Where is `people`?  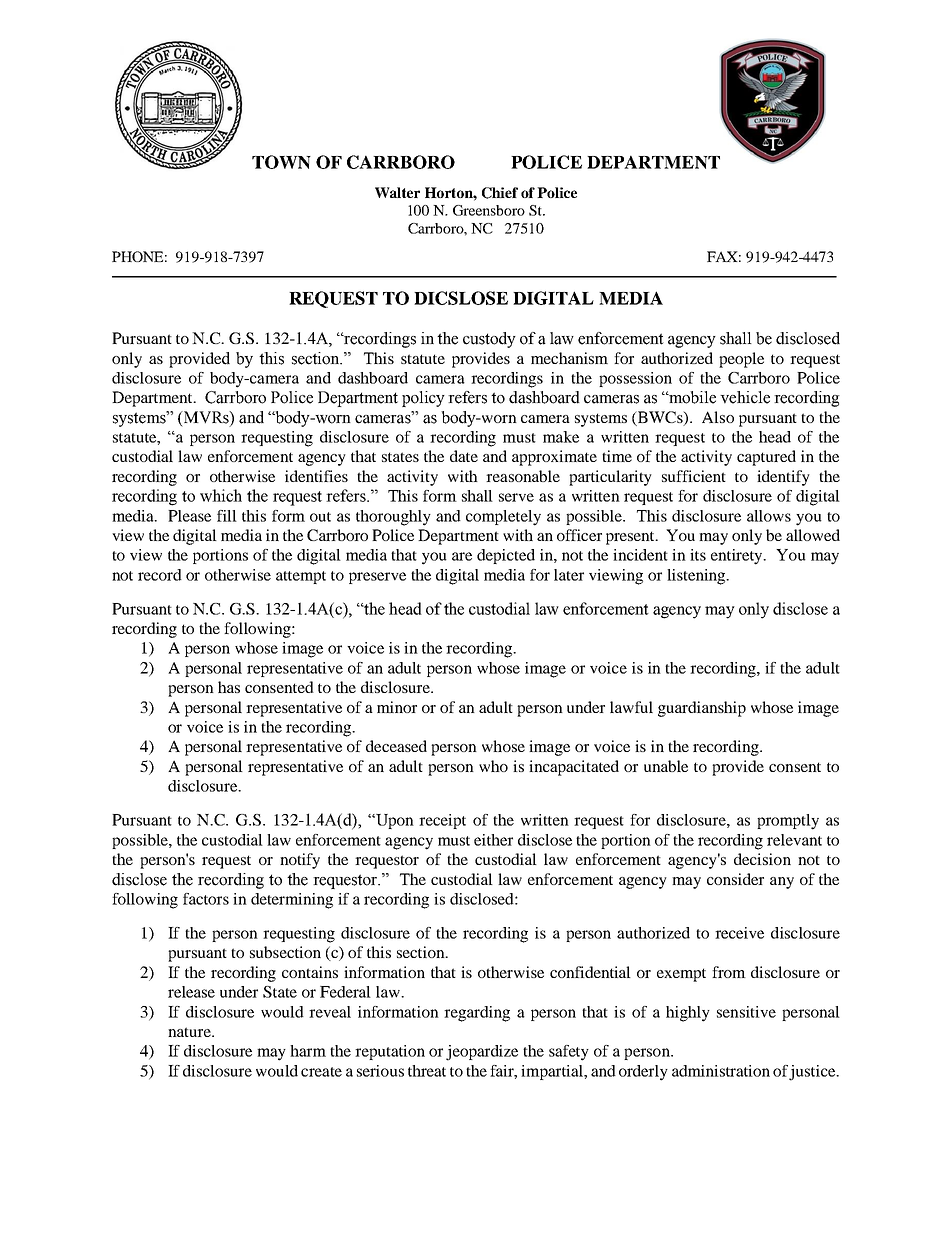
people is located at coordinates (741, 360).
